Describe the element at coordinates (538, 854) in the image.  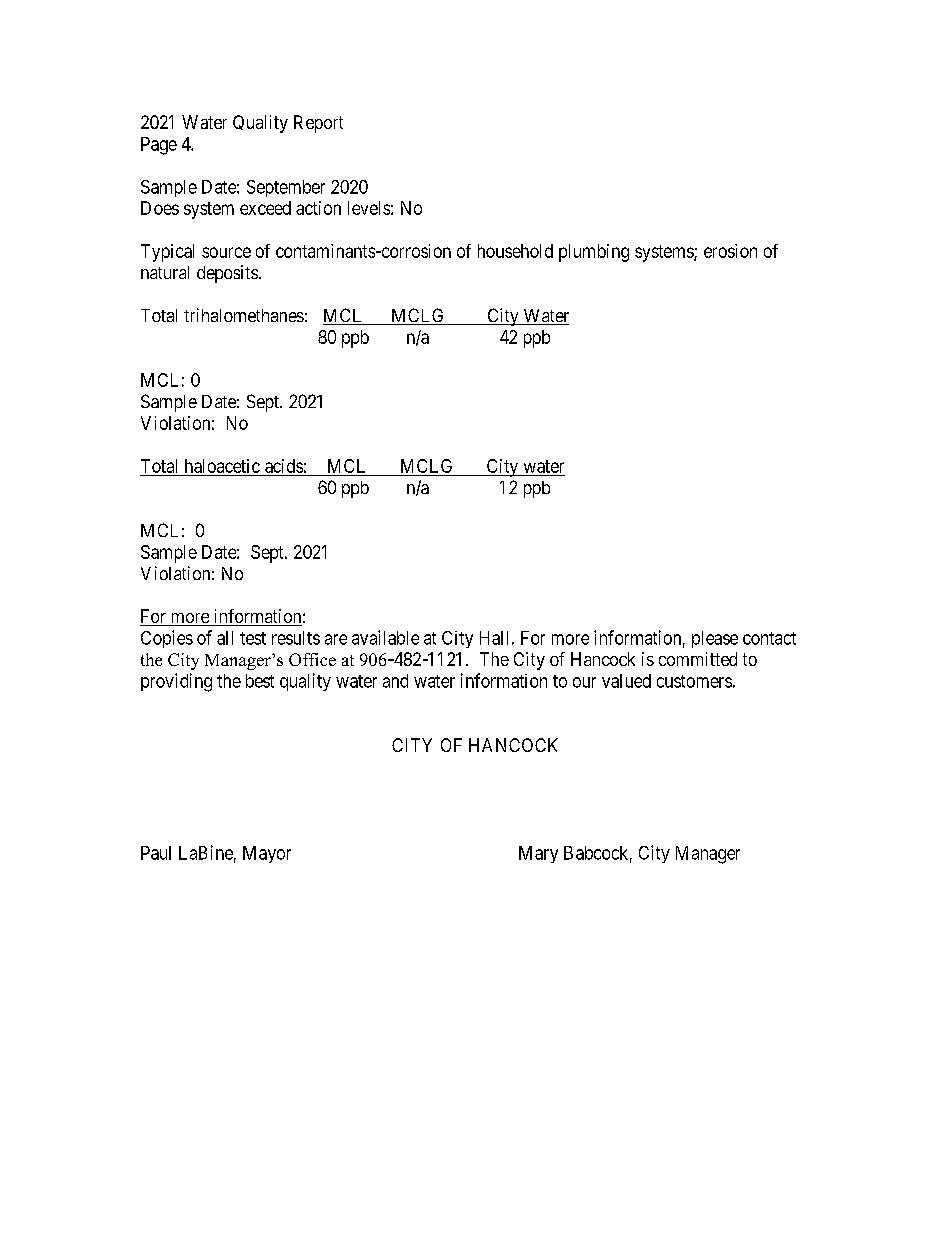
I see `Mary` at that location.
